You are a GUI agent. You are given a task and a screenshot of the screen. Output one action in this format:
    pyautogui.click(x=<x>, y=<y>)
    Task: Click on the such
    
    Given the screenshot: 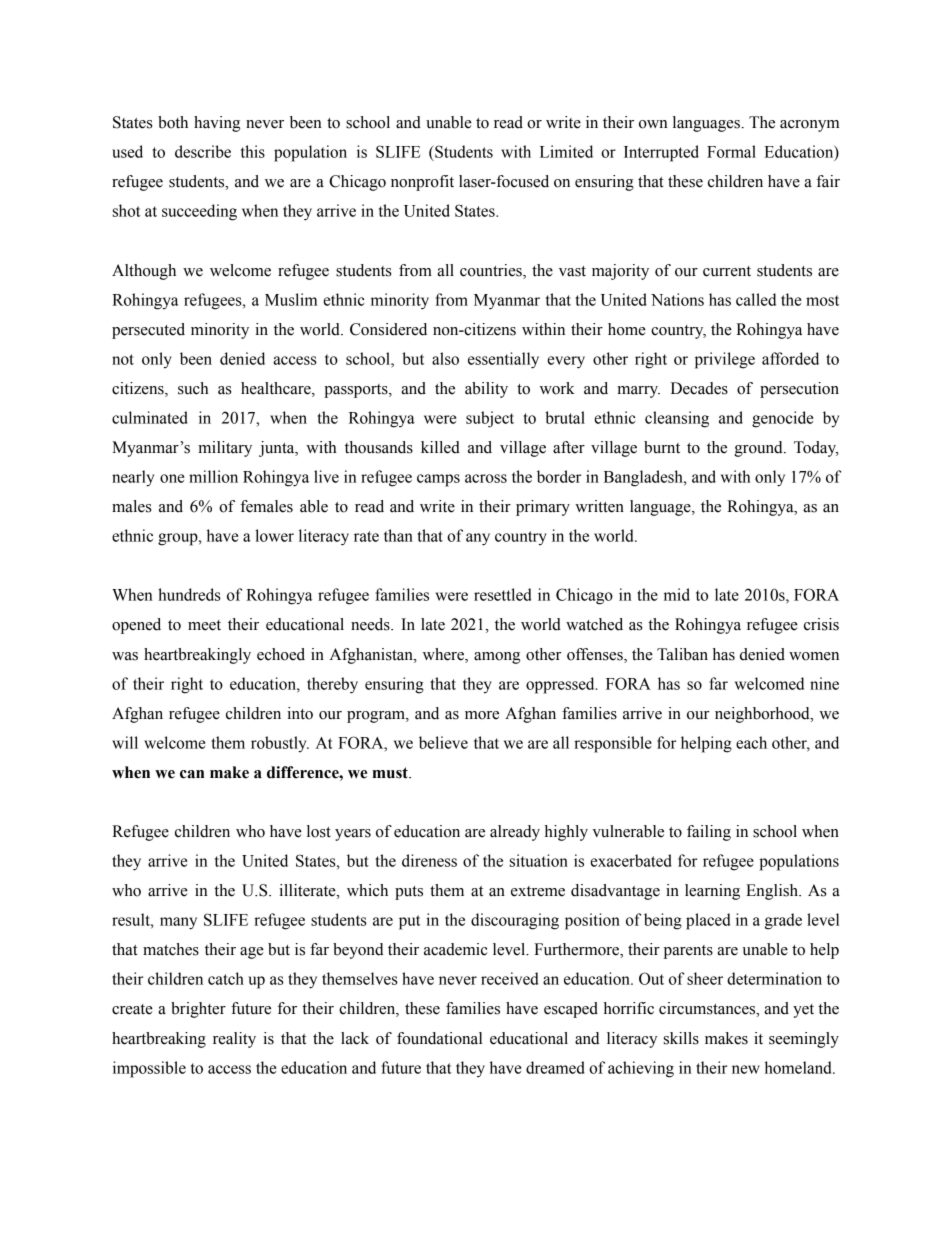 What is the action you would take?
    pyautogui.click(x=193, y=388)
